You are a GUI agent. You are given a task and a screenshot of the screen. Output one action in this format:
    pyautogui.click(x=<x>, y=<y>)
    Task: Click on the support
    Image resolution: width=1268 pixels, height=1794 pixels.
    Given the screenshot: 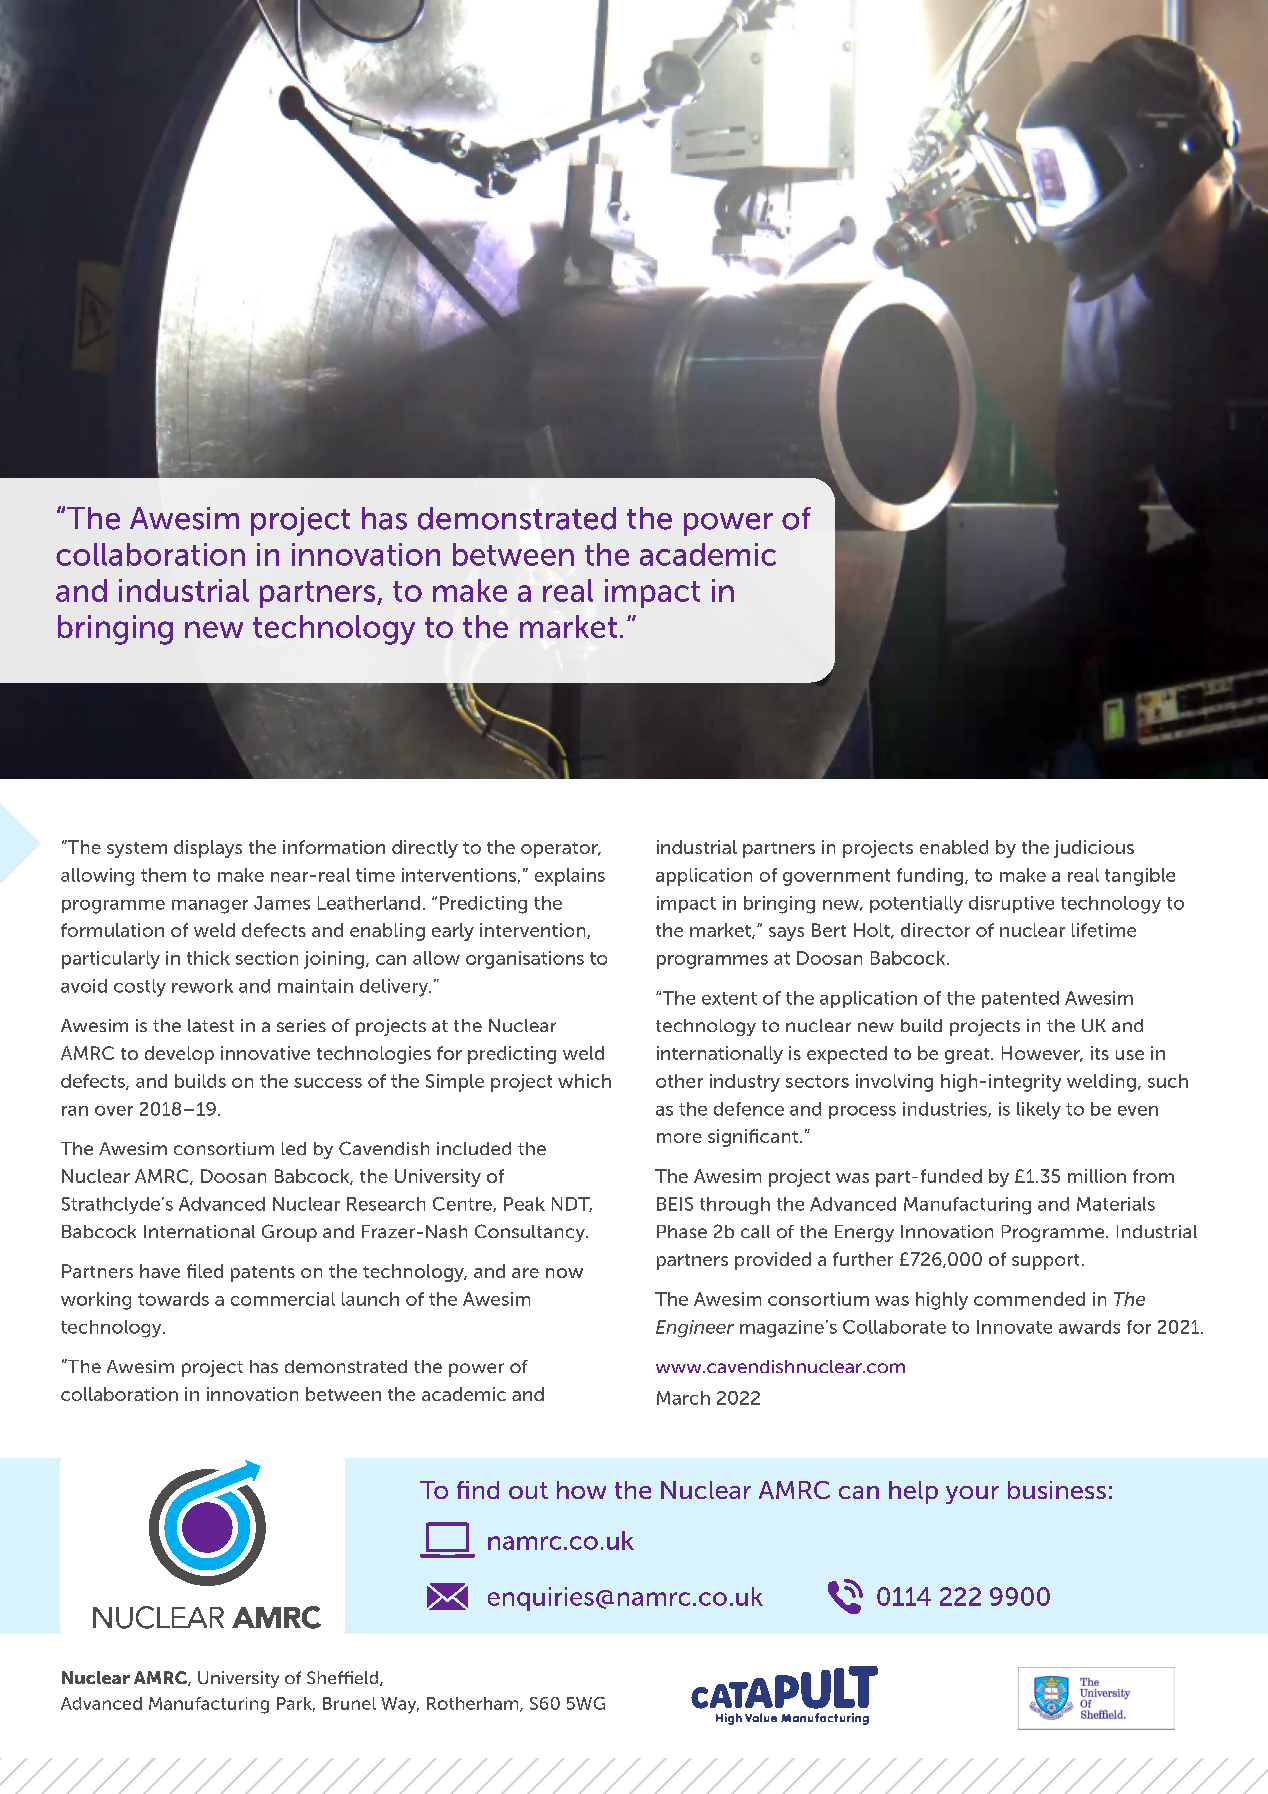 What is the action you would take?
    pyautogui.click(x=1045, y=1262)
